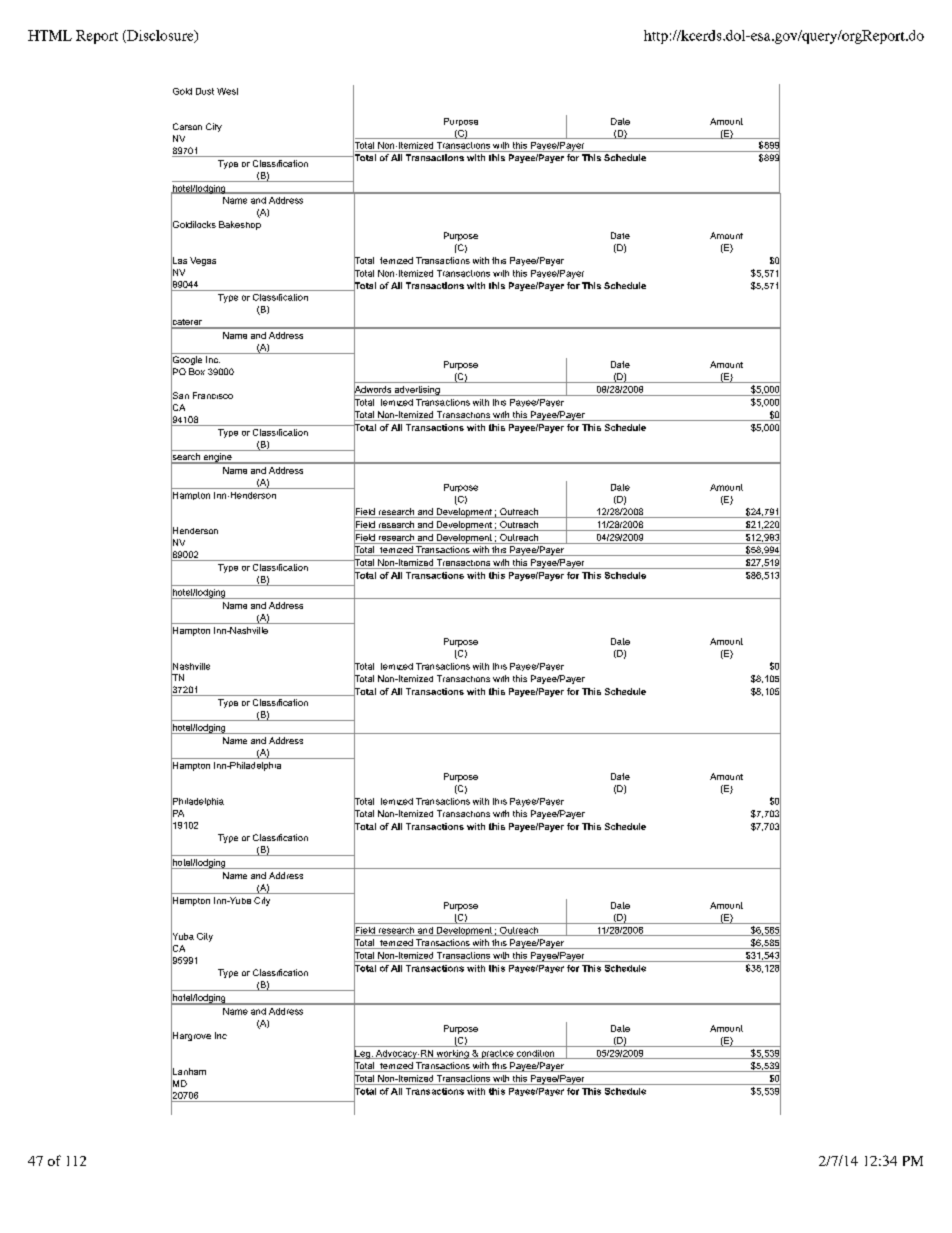  I want to click on Francisco, so click(213, 395).
